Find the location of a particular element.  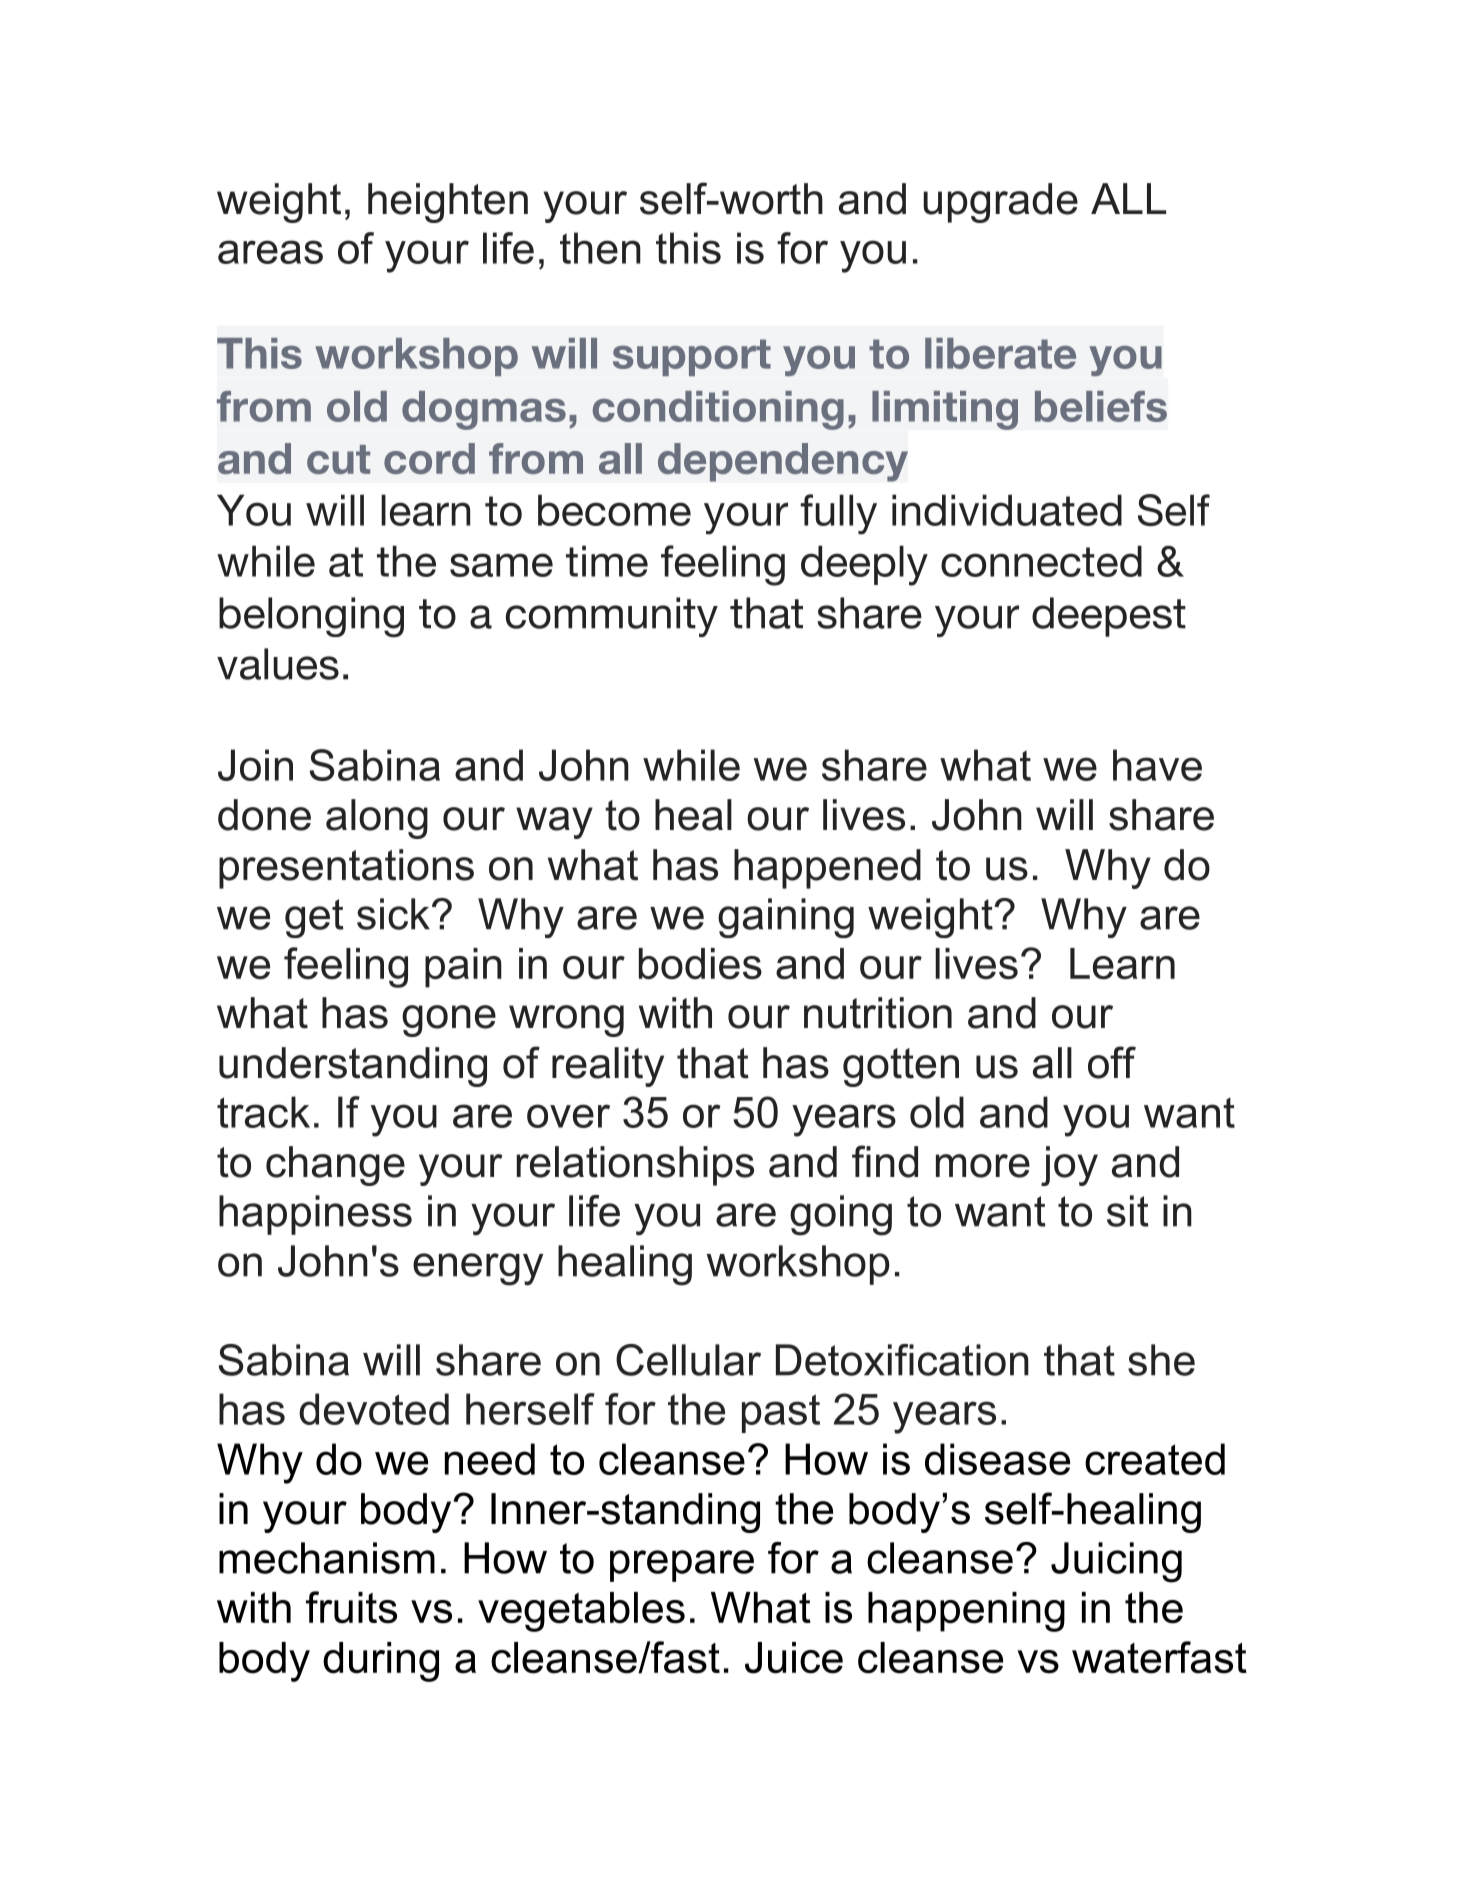

fruits is located at coordinates (351, 1607).
